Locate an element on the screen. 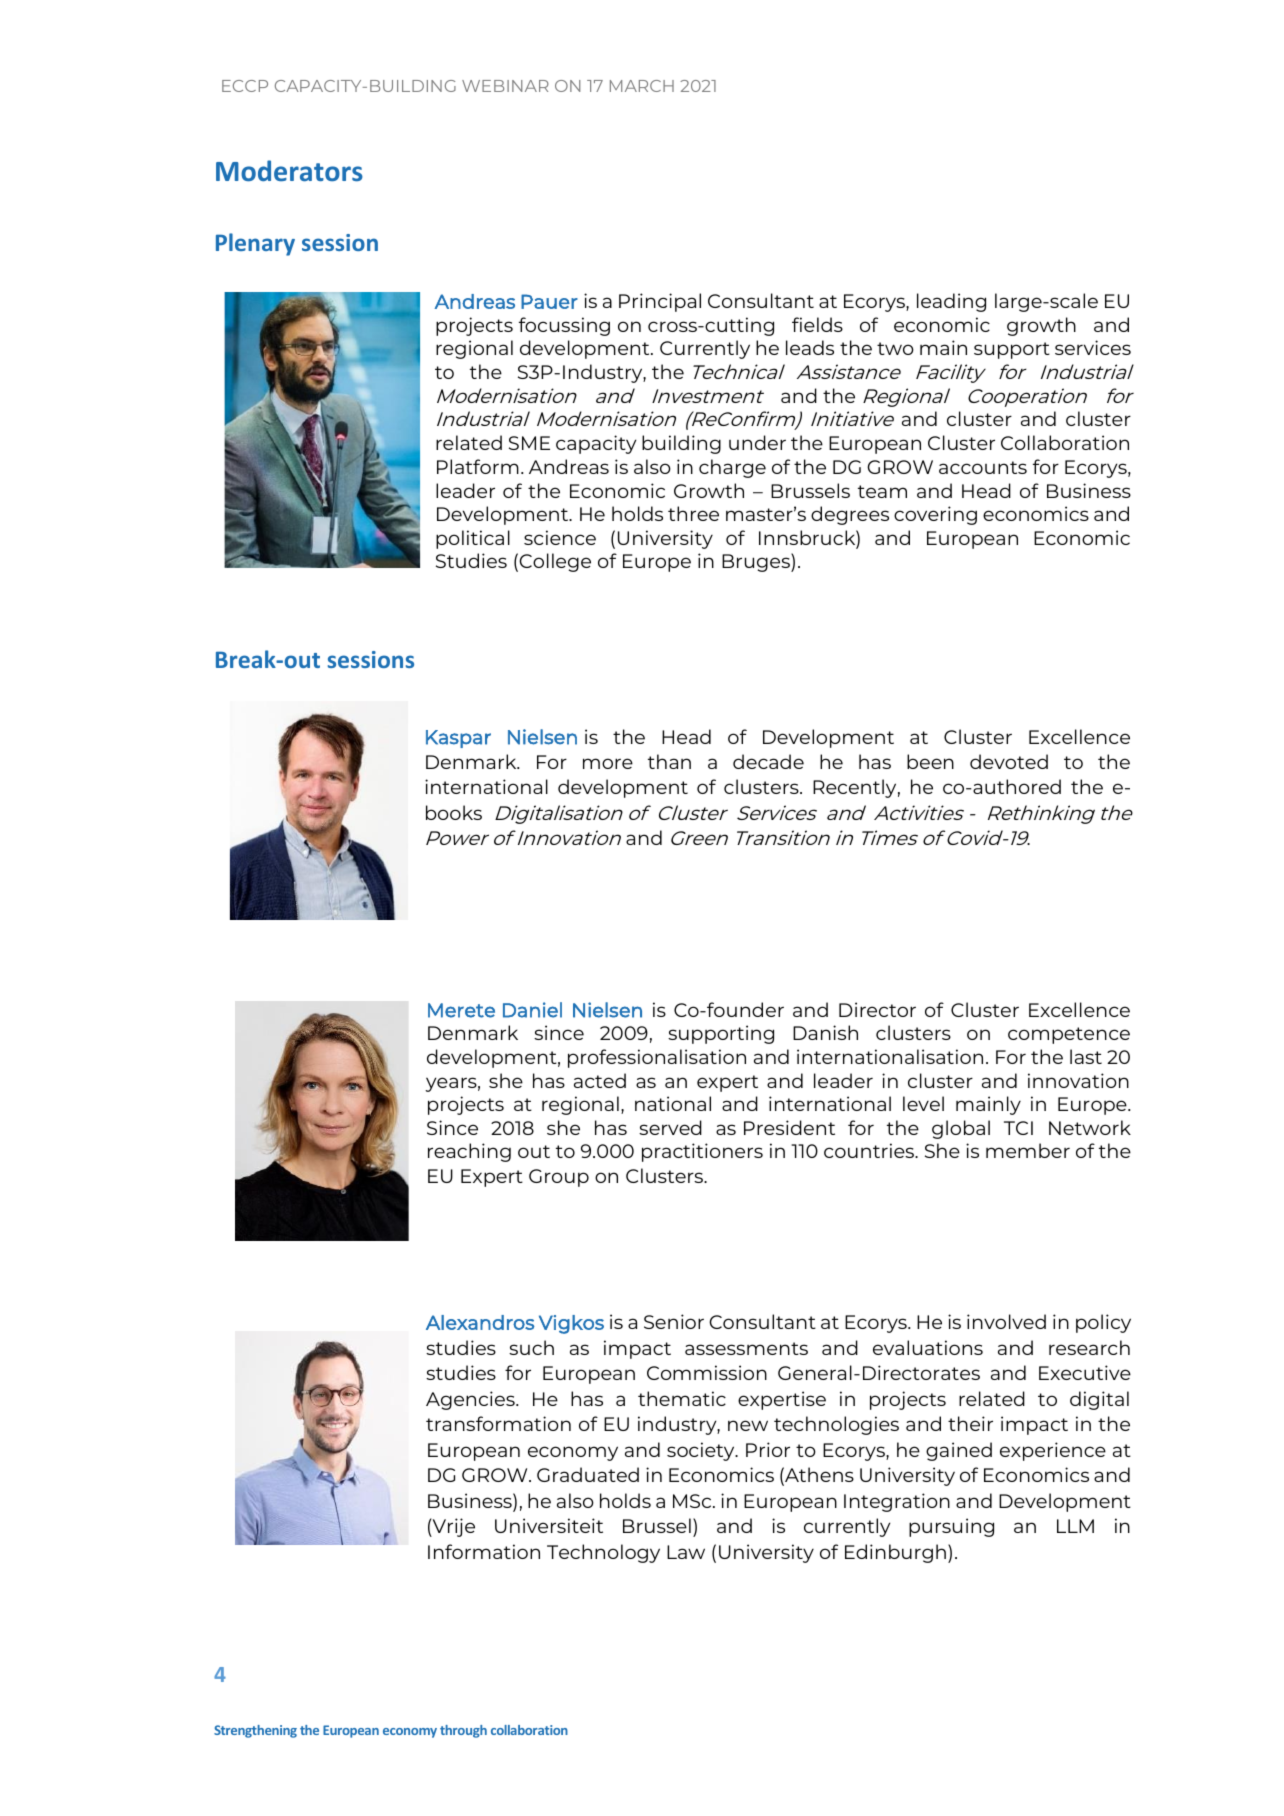 Image resolution: width=1284 pixels, height=1816 pixels. Senior is located at coordinates (674, 1321).
